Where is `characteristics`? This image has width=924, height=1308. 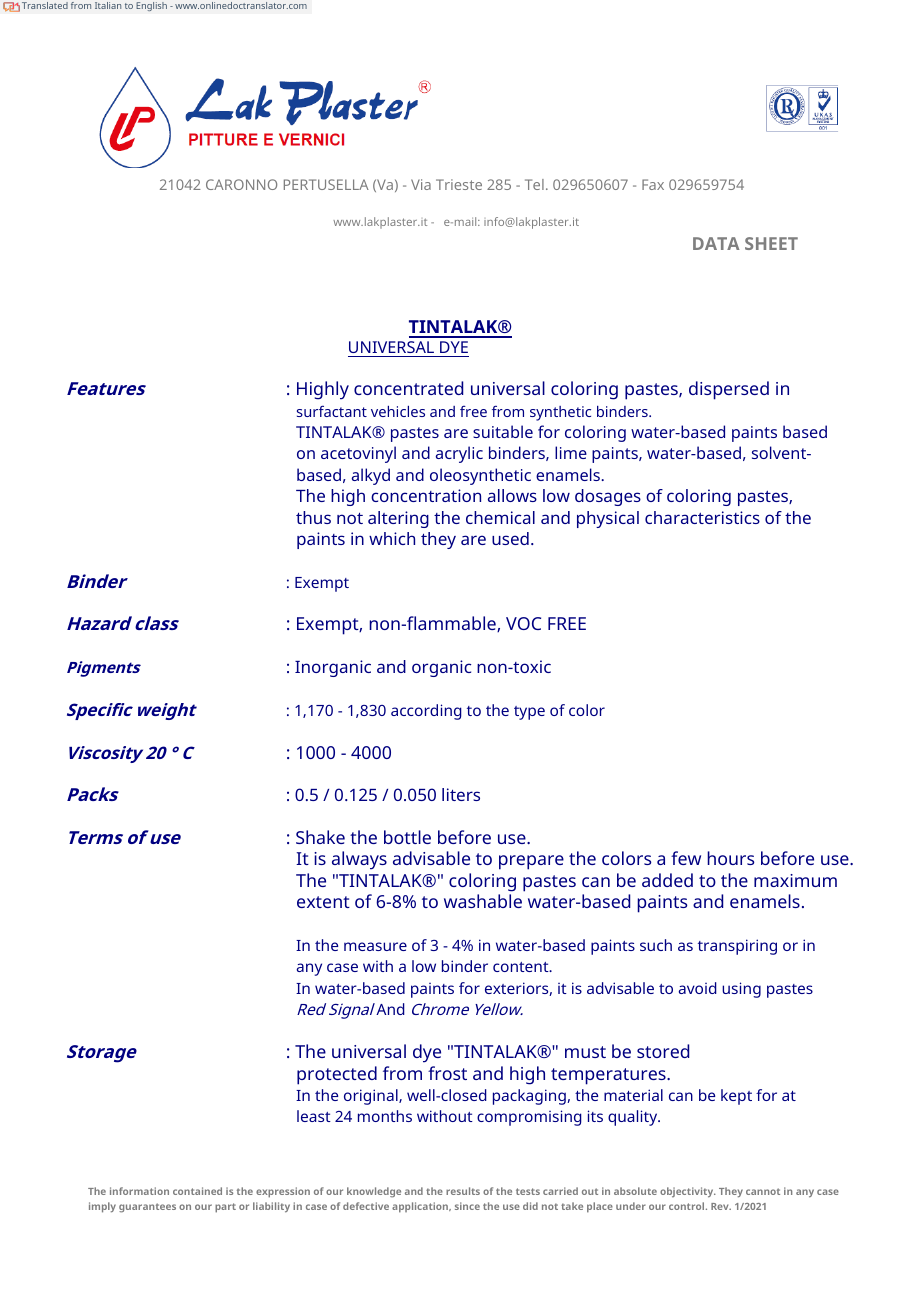 characteristics is located at coordinates (702, 517).
